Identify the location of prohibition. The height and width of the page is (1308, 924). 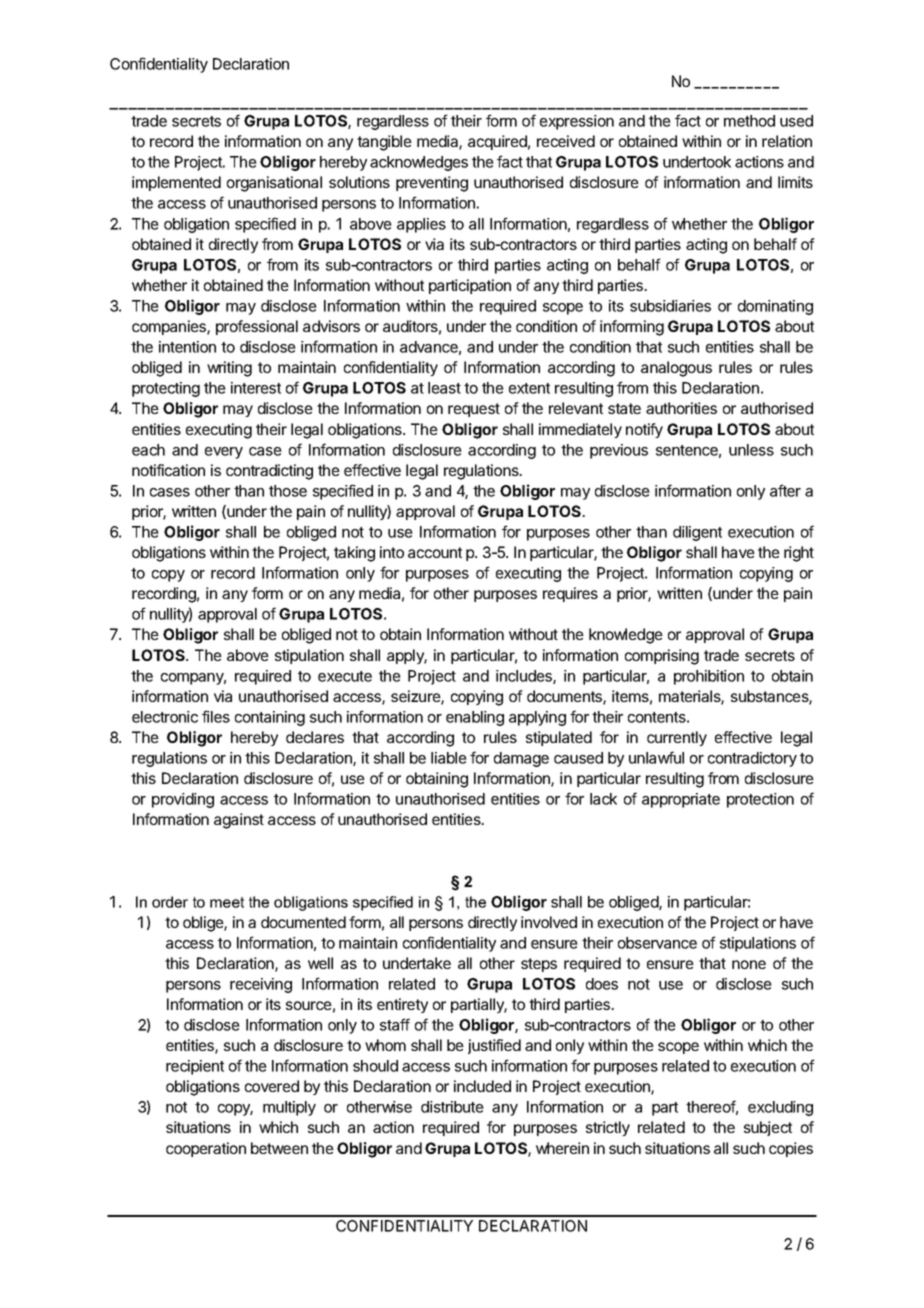
(709, 677).
